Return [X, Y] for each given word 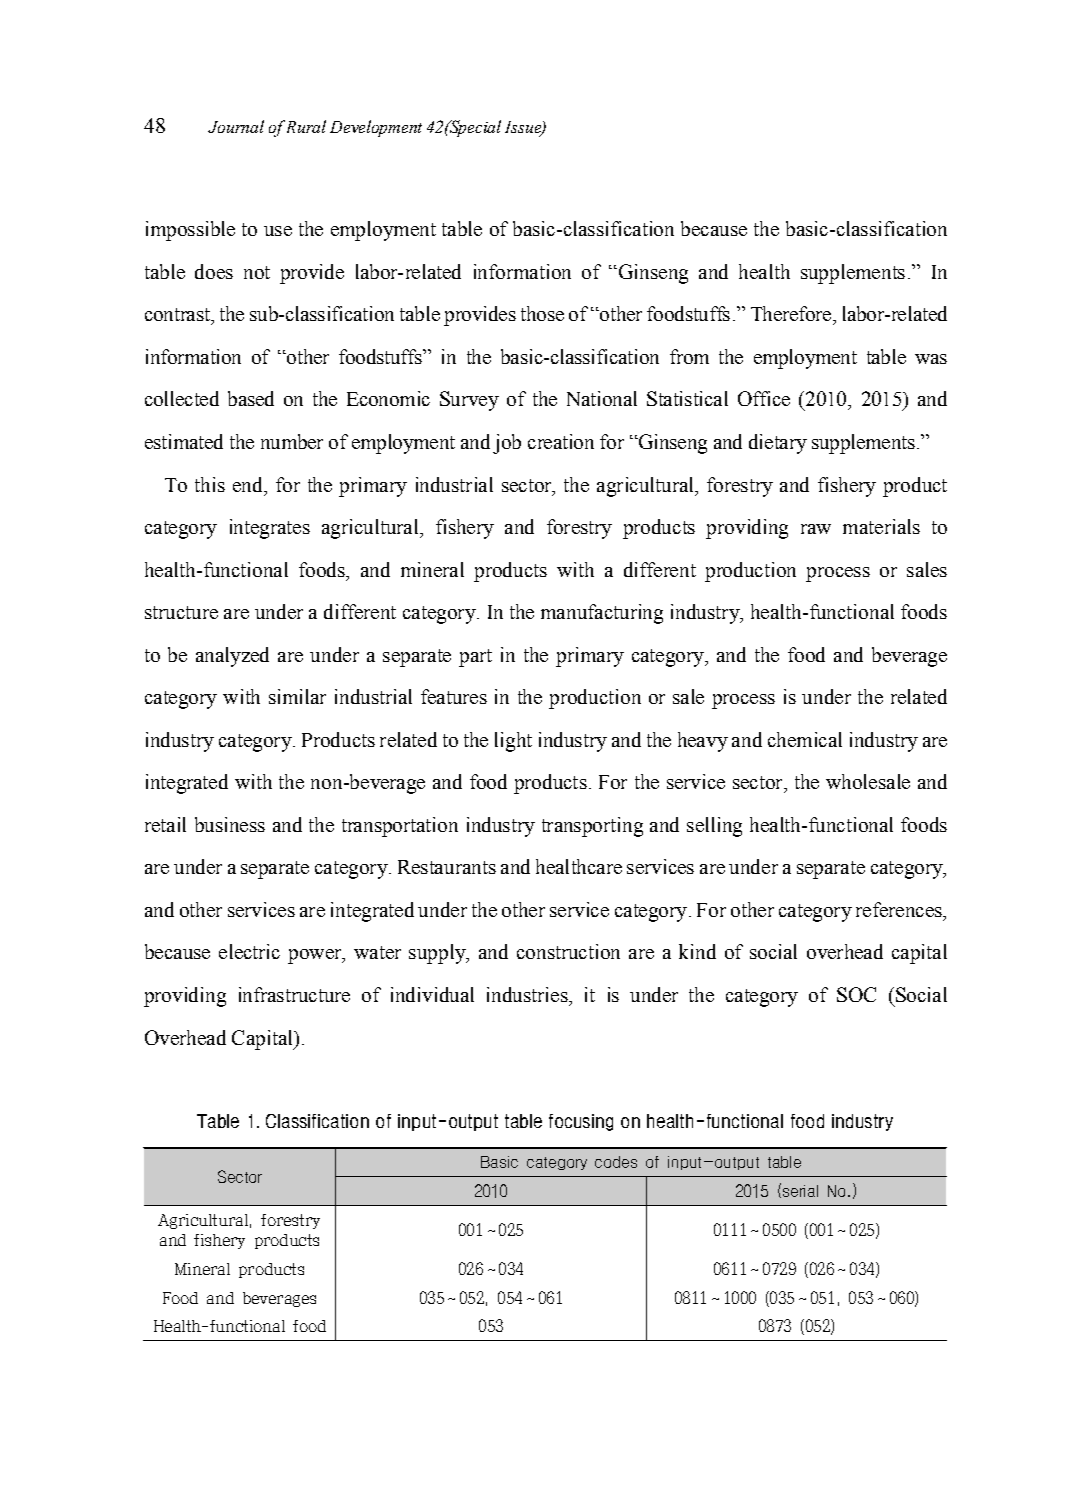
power [316, 956]
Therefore [792, 313]
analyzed [232, 657]
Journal [236, 126]
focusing [581, 1122]
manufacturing [602, 614]
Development [376, 128]
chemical [805, 739]
